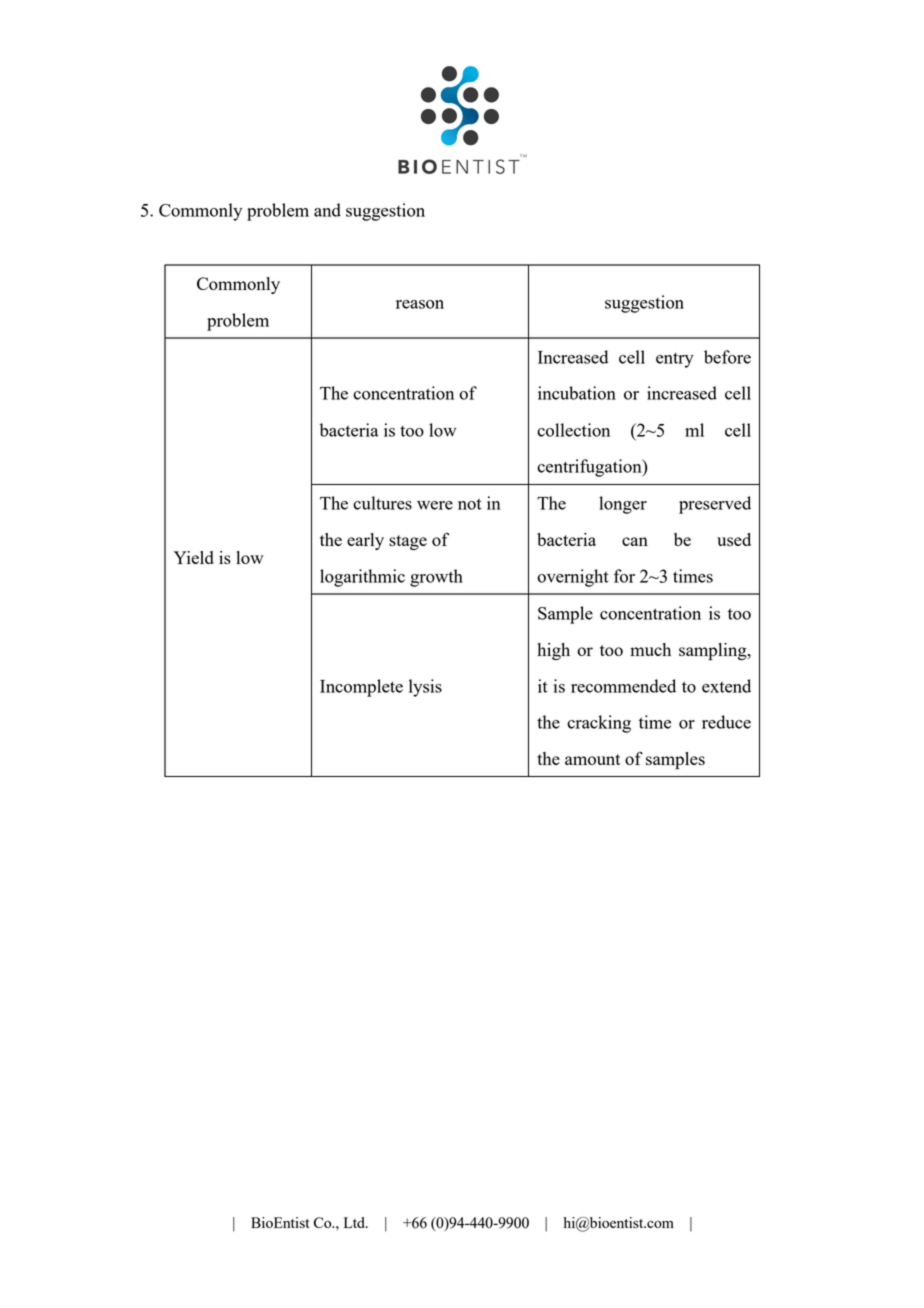  What do you see at coordinates (361, 688) in the screenshot?
I see `Incomplete` at bounding box center [361, 688].
